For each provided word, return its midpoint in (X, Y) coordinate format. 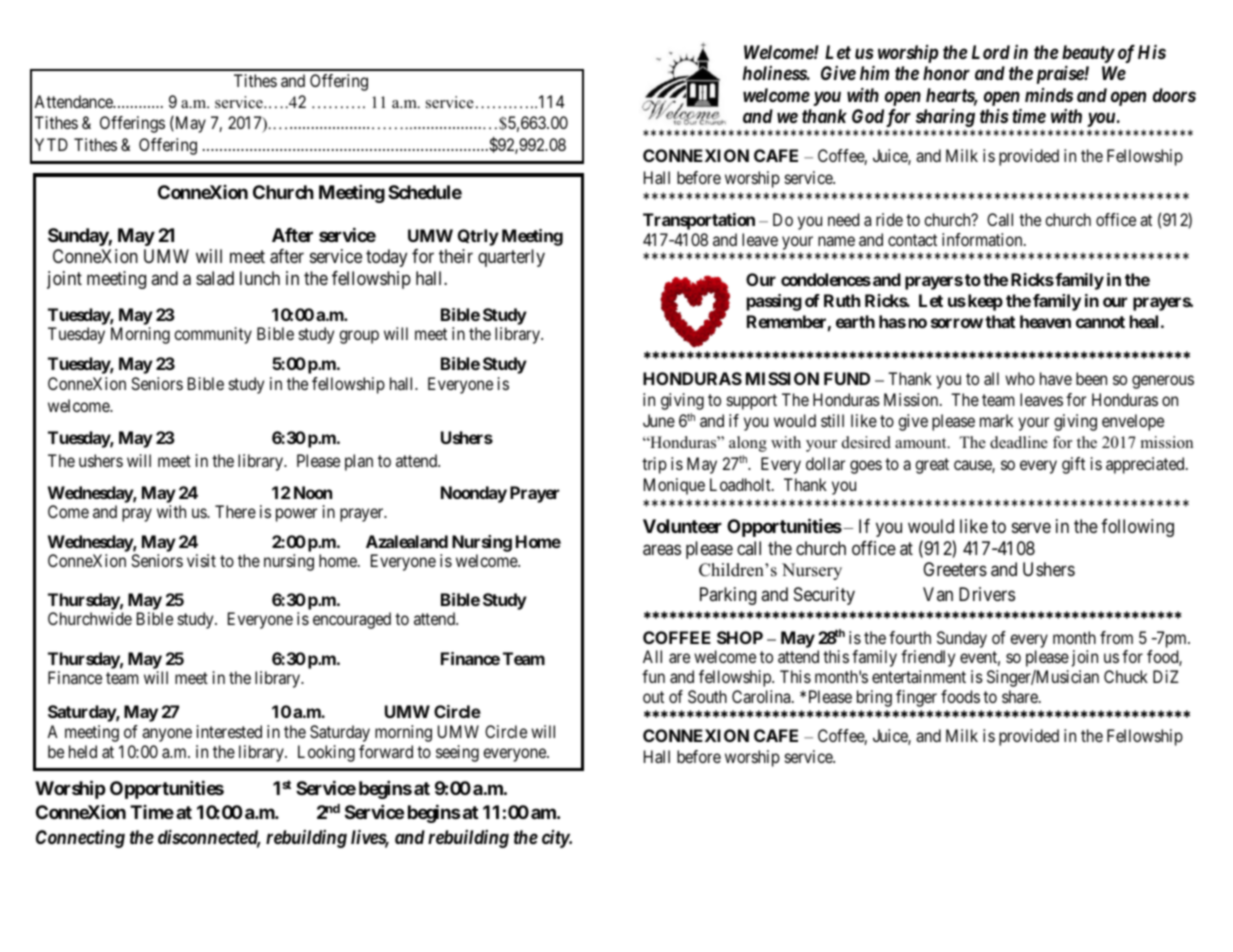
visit (201, 560)
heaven (1045, 321)
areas (662, 550)
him (874, 72)
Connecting (80, 839)
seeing (457, 753)
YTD (51, 144)
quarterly (511, 258)
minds (1049, 95)
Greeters (955, 569)
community (213, 335)
